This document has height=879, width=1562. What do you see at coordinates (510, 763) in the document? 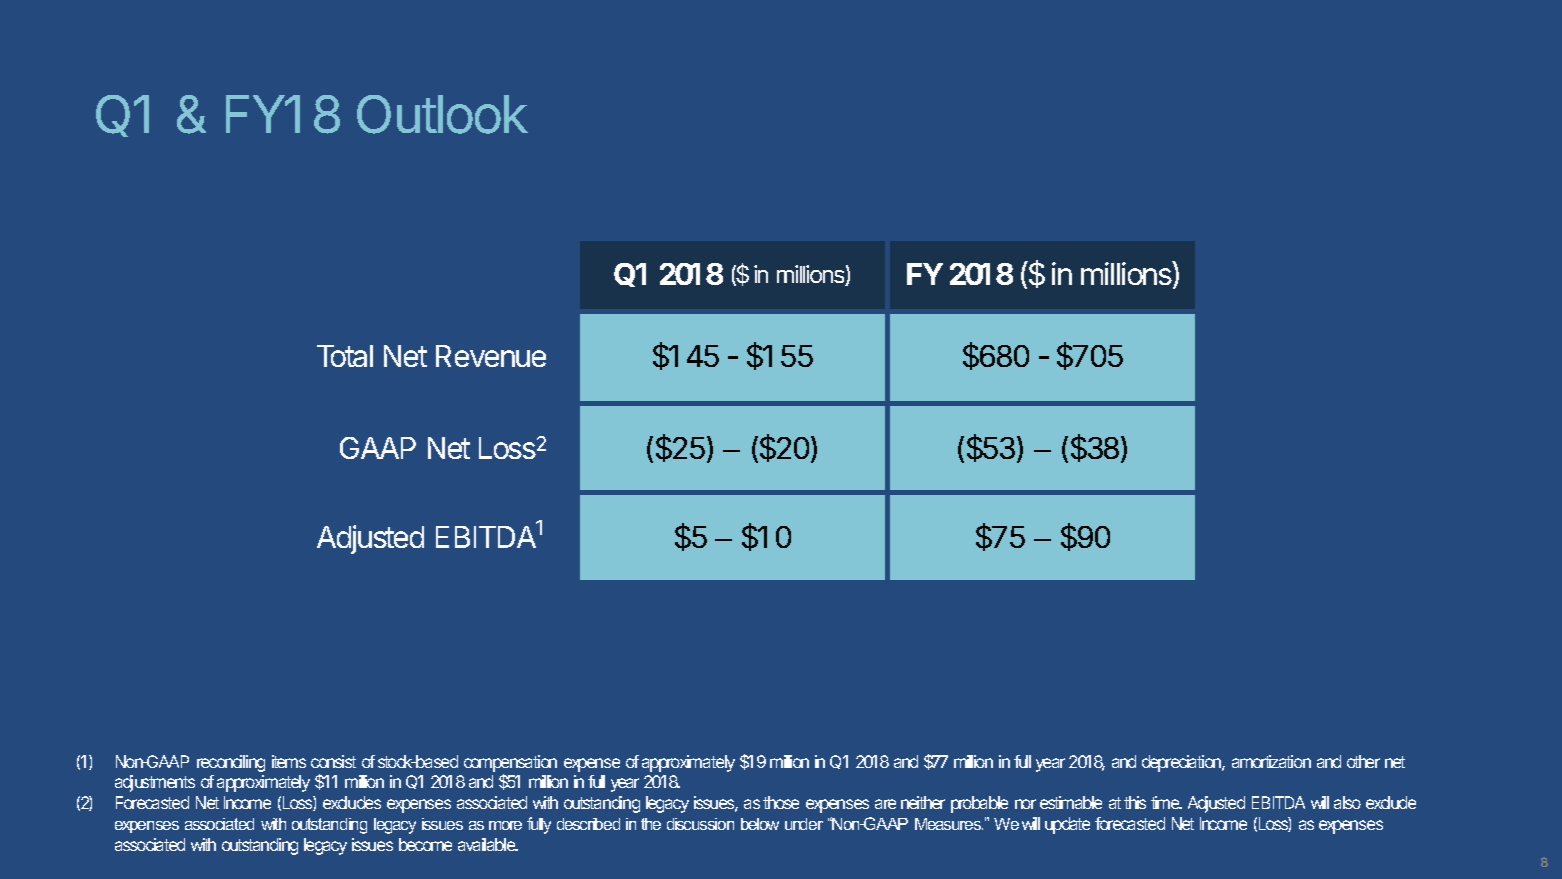
I see `compensation` at bounding box center [510, 763].
